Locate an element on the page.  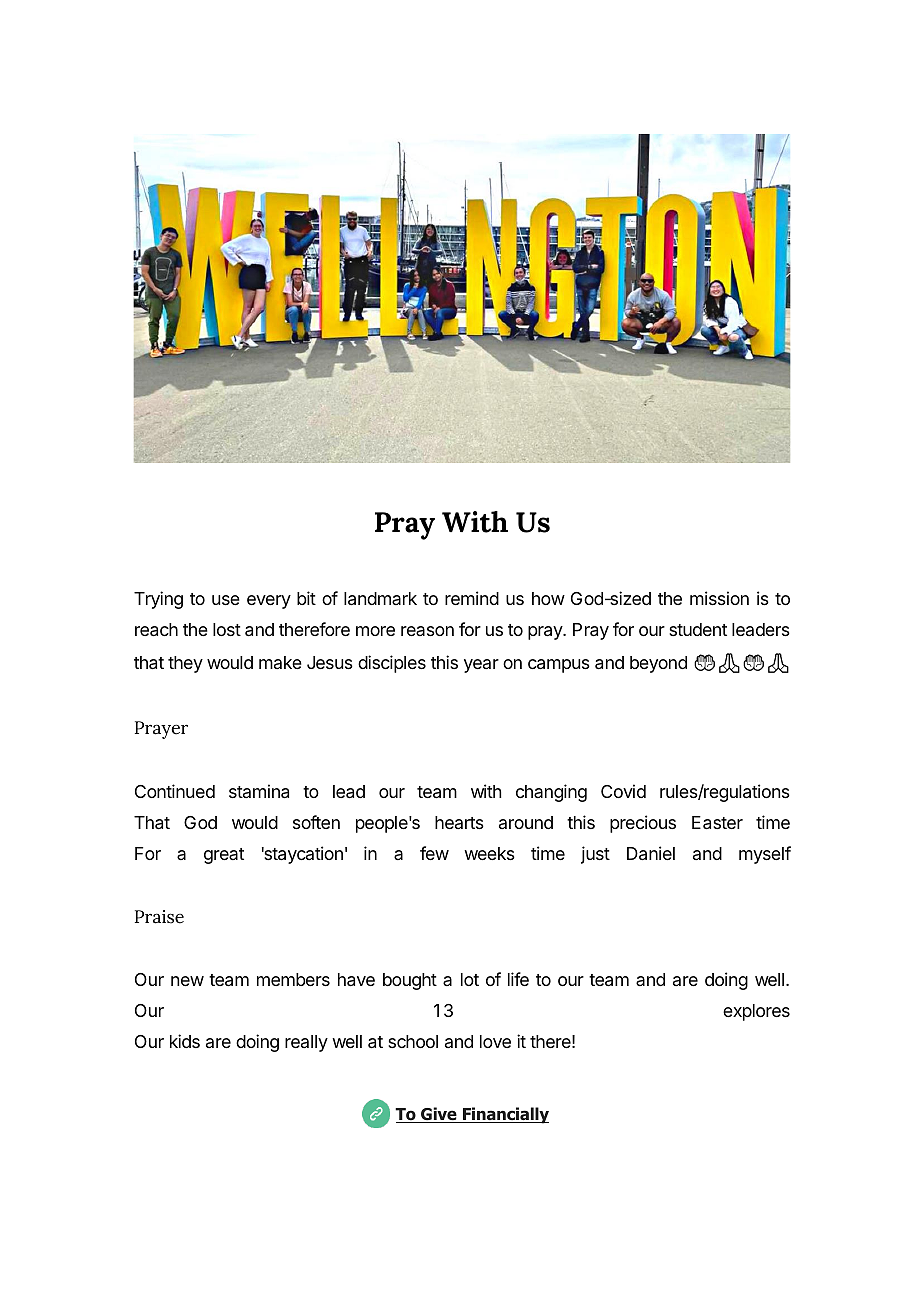
stamina is located at coordinates (259, 791).
